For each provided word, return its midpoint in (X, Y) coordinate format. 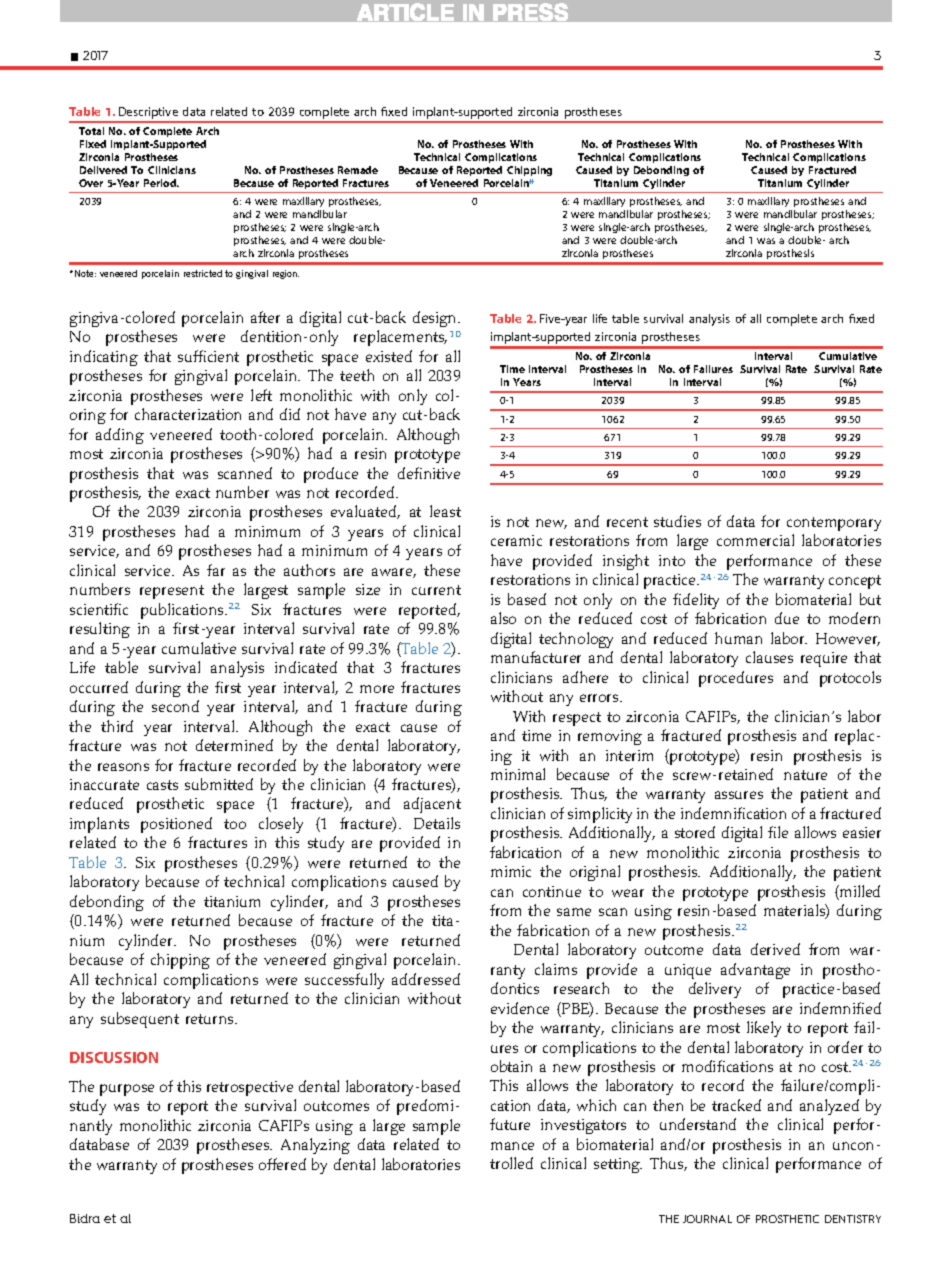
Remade (358, 170)
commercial (755, 540)
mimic (511, 871)
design (436, 319)
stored (695, 832)
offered (282, 1164)
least (445, 511)
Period (161, 183)
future (510, 1124)
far (216, 570)
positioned (176, 825)
